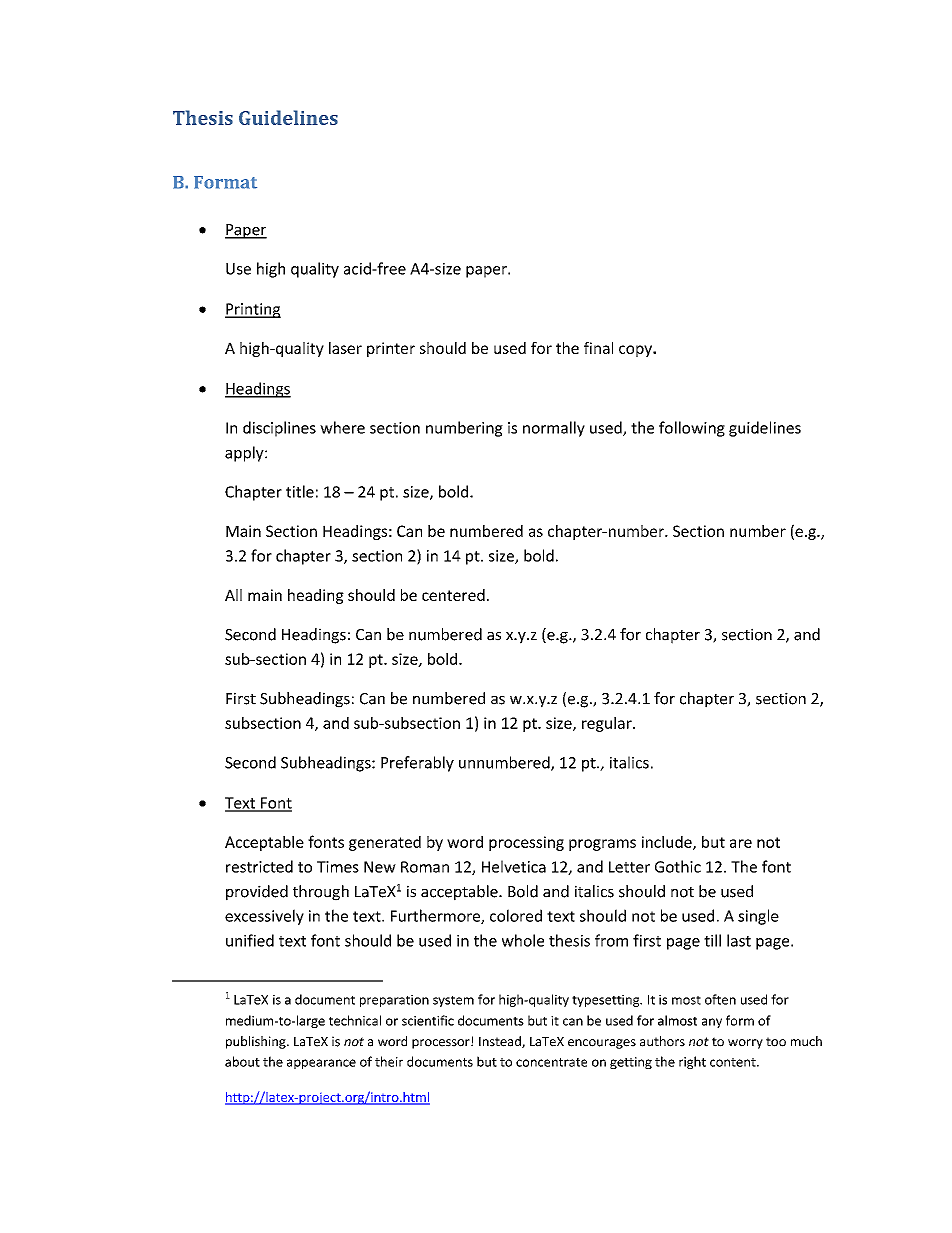 Image resolution: width=952 pixels, height=1233 pixels. What do you see at coordinates (692, 429) in the image?
I see `following` at bounding box center [692, 429].
